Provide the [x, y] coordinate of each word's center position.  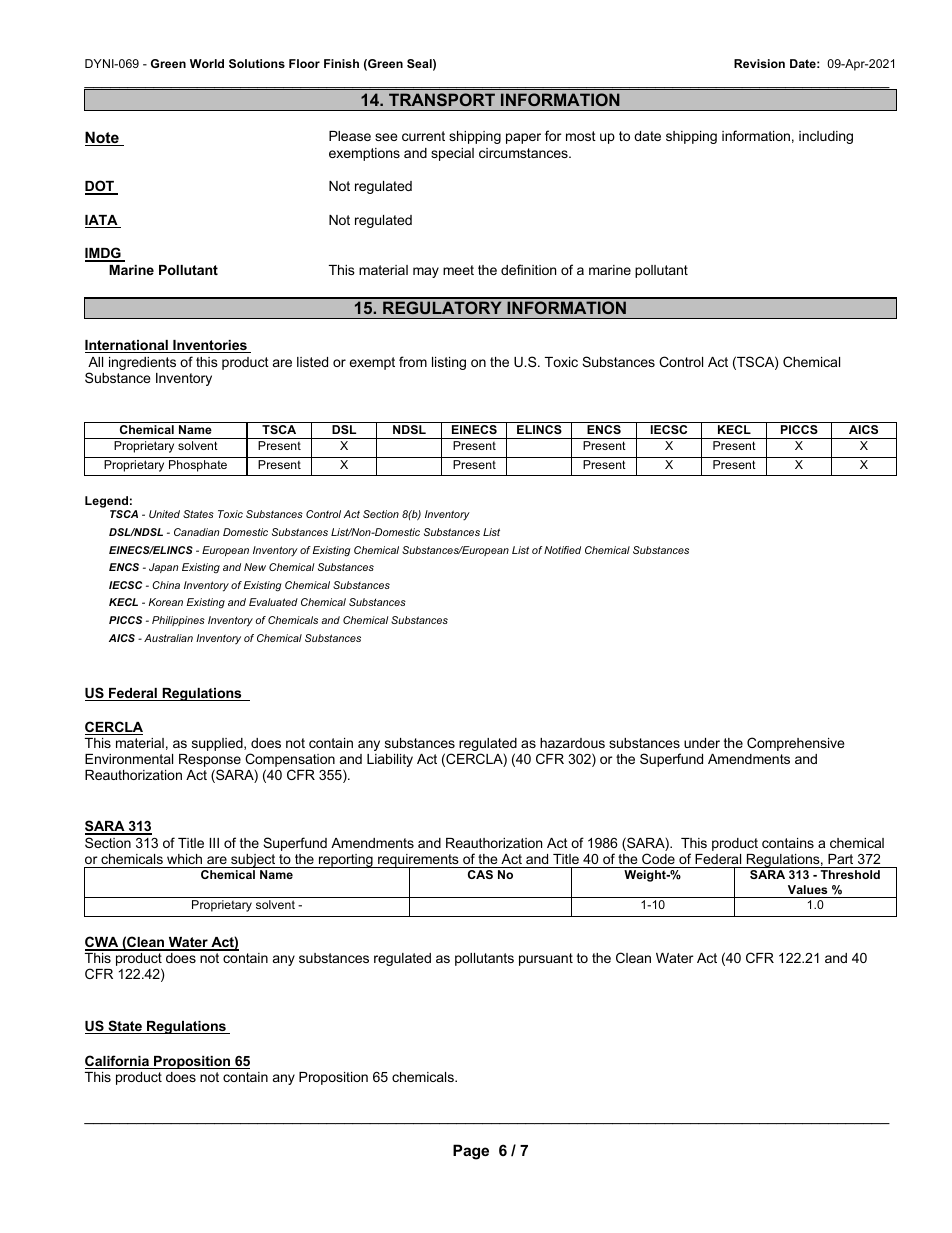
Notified [562, 550]
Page [471, 1152]
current [423, 136]
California [118, 1062]
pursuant [546, 959]
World [207, 63]
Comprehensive [795, 744]
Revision [759, 63]
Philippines [178, 621]
